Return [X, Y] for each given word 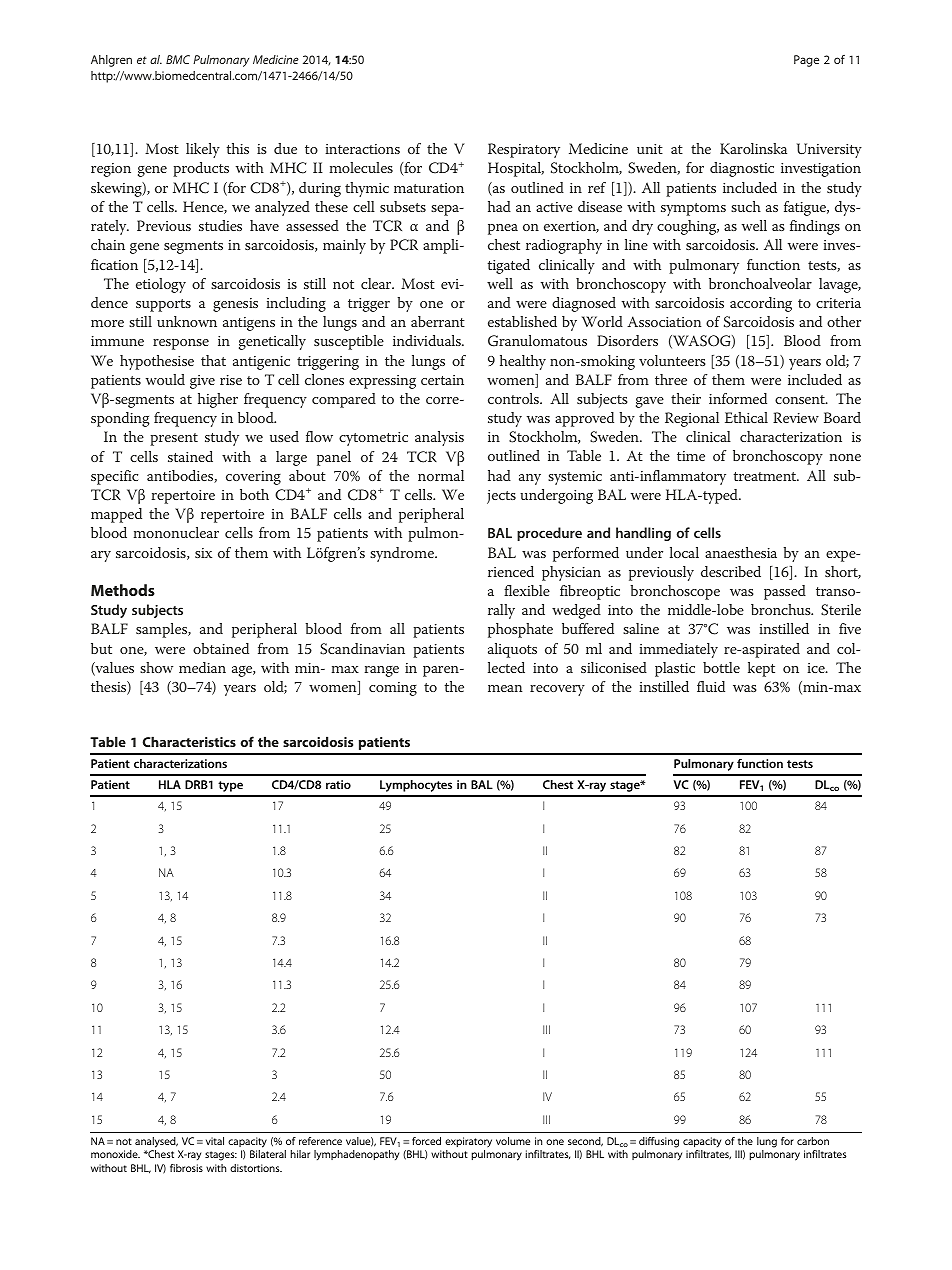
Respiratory [524, 150]
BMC [178, 59]
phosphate [520, 630]
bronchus [782, 609]
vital [215, 1141]
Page [806, 61]
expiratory [468, 1142]
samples [163, 630]
